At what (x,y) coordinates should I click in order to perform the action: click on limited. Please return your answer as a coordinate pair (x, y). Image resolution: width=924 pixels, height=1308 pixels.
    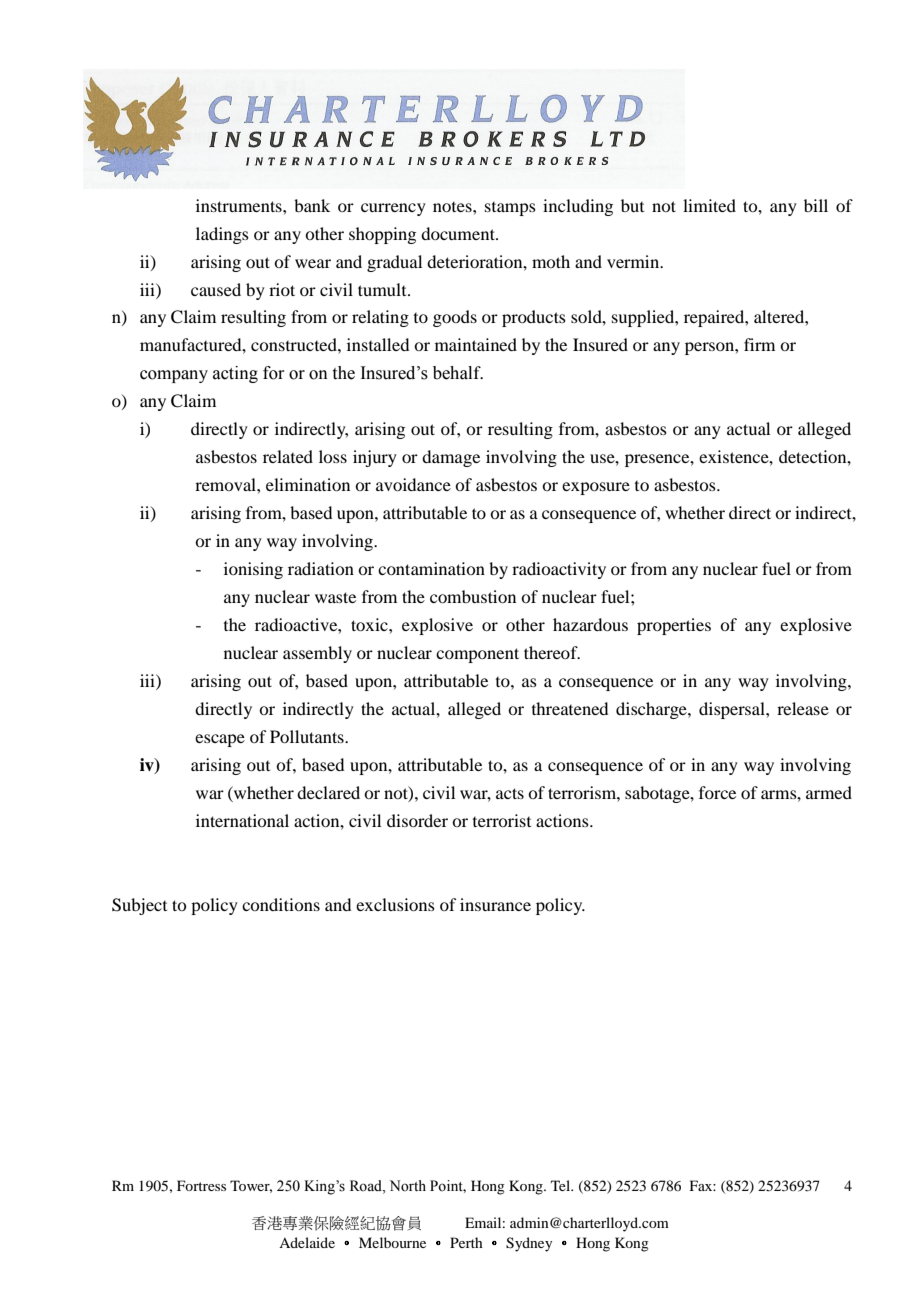
    Looking at the image, I should click on (709, 205).
